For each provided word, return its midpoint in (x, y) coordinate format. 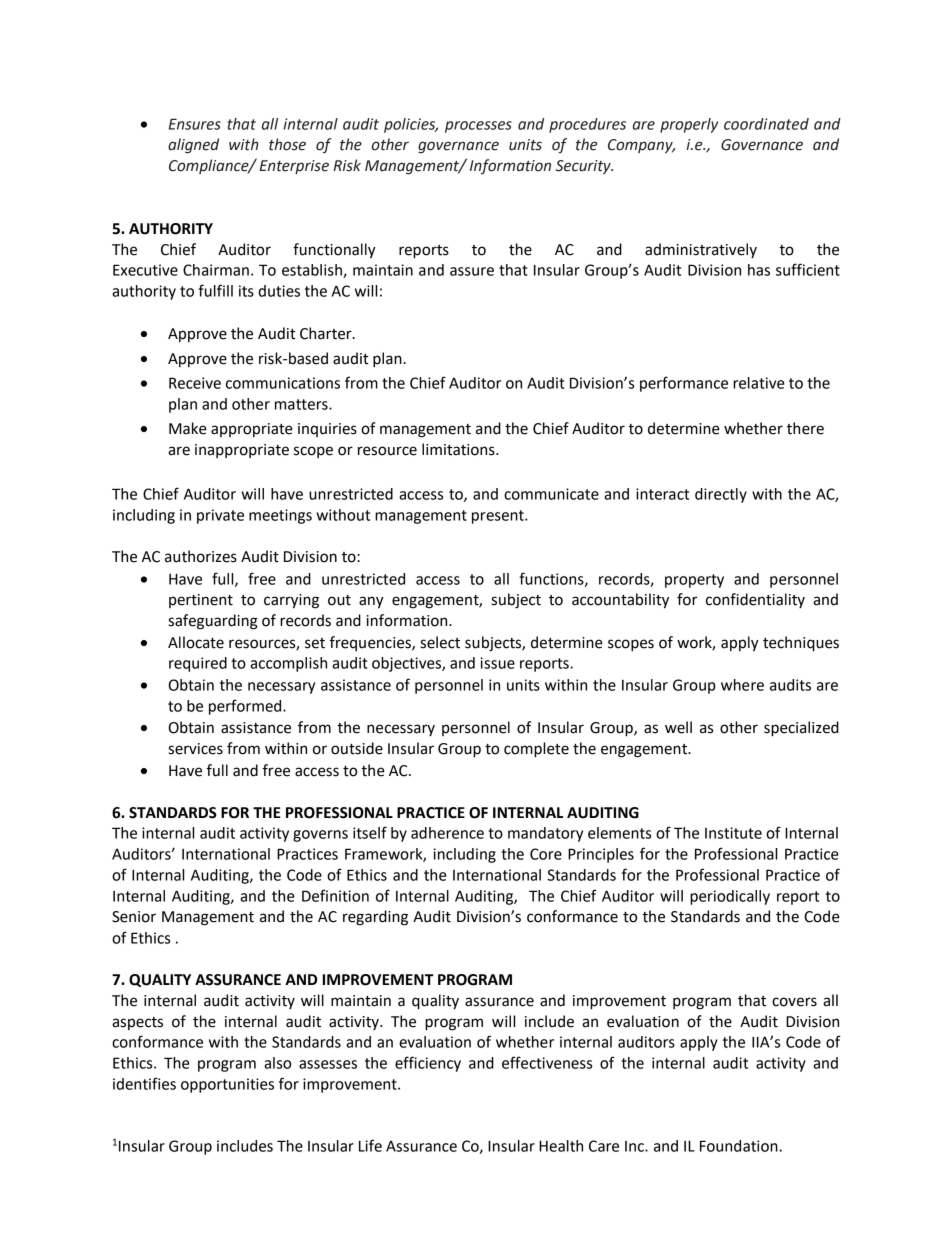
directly (721, 495)
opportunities (227, 1085)
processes (478, 127)
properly (689, 125)
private (220, 516)
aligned (193, 145)
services (195, 749)
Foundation (740, 1146)
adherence (447, 833)
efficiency (428, 1064)
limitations (459, 449)
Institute (733, 833)
